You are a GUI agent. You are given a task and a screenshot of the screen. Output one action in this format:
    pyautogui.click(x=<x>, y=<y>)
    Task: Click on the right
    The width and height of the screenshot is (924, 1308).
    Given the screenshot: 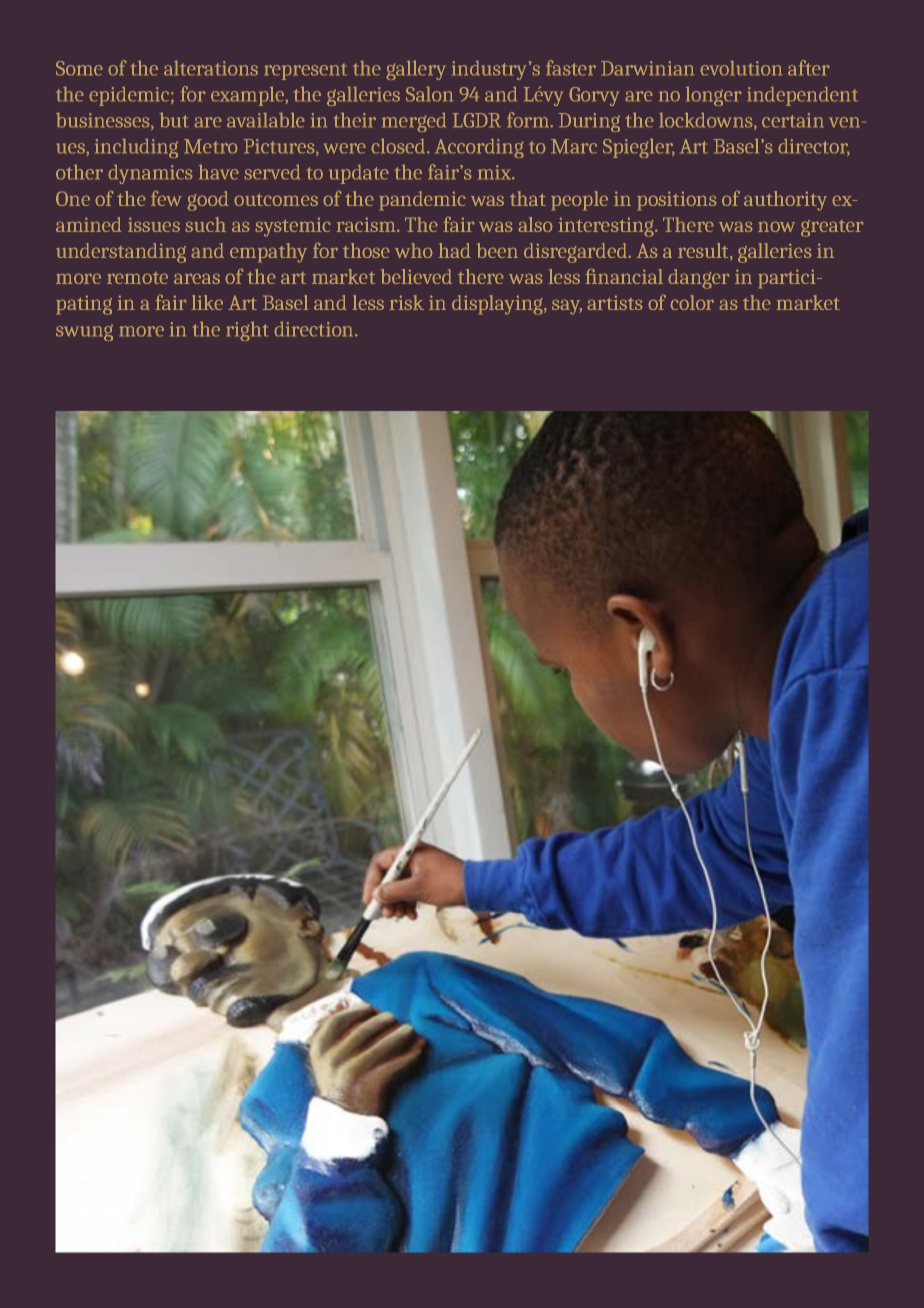 What is the action you would take?
    pyautogui.click(x=247, y=331)
